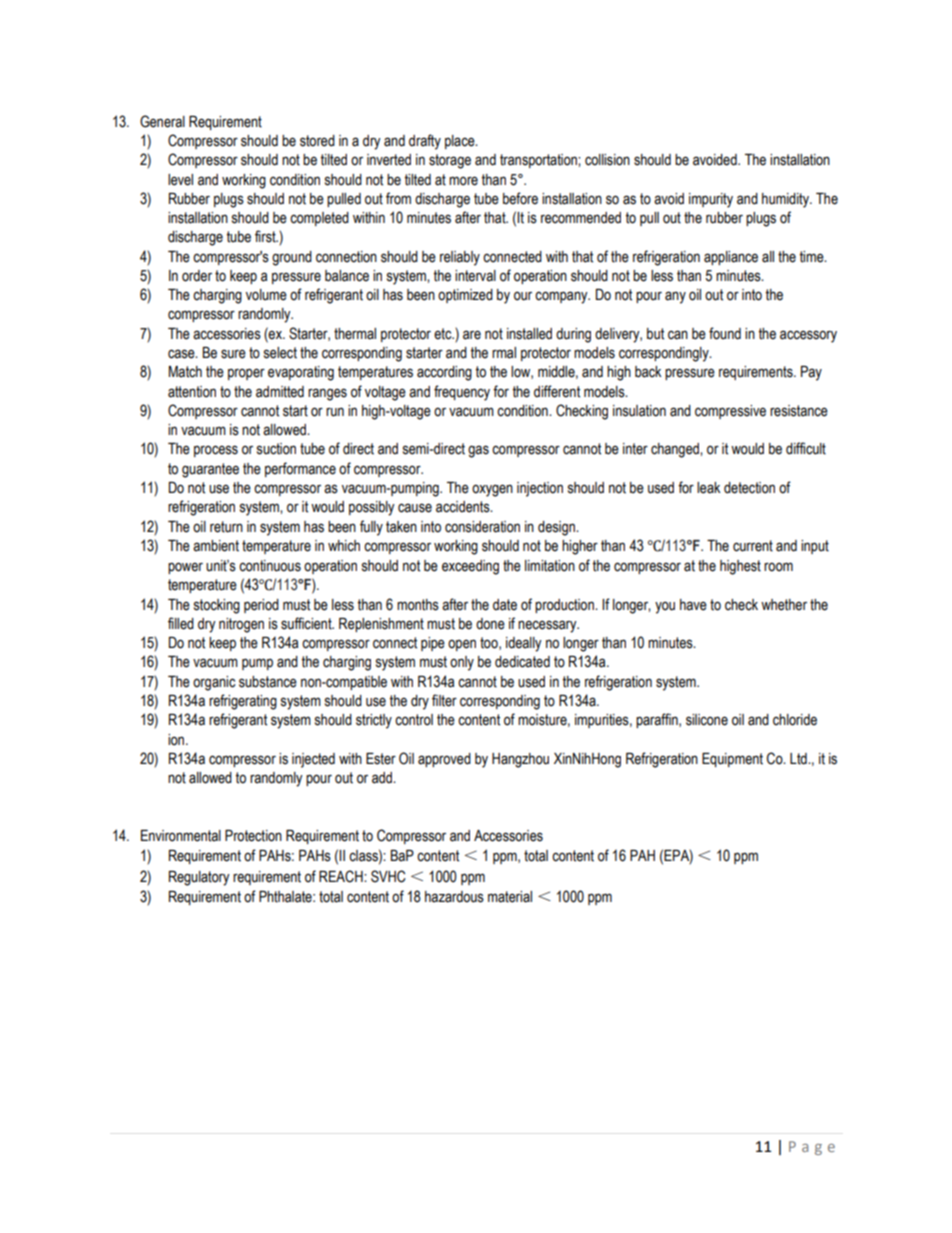 The width and height of the screenshot is (952, 1233). Describe the element at coordinates (464, 507) in the screenshot. I see `accidents` at that location.
